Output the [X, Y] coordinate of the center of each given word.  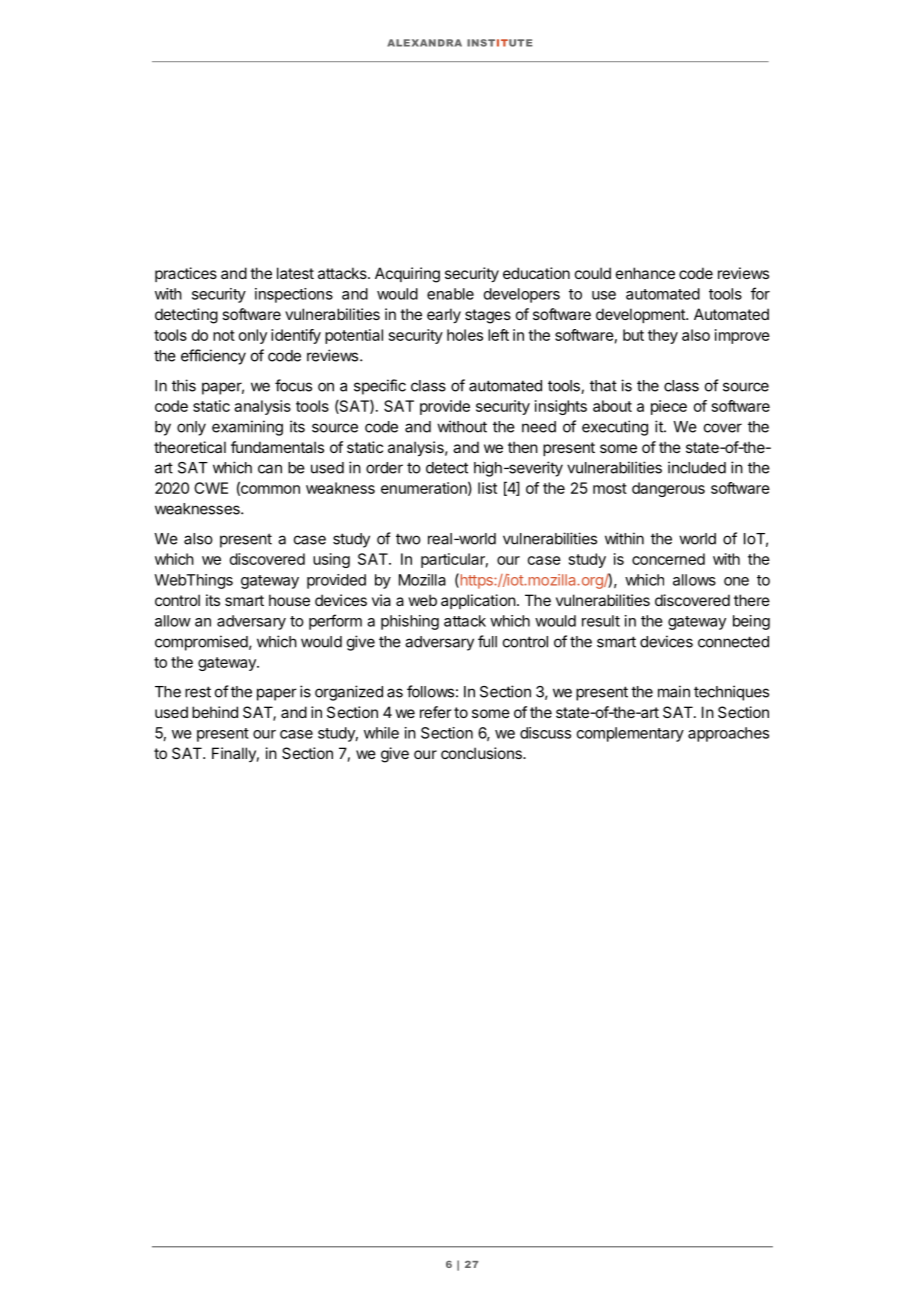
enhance [645, 273]
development [641, 315]
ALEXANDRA [424, 43]
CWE [211, 488]
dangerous [668, 489]
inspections [294, 295]
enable [450, 294]
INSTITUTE [500, 43]
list [487, 488]
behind [215, 712]
